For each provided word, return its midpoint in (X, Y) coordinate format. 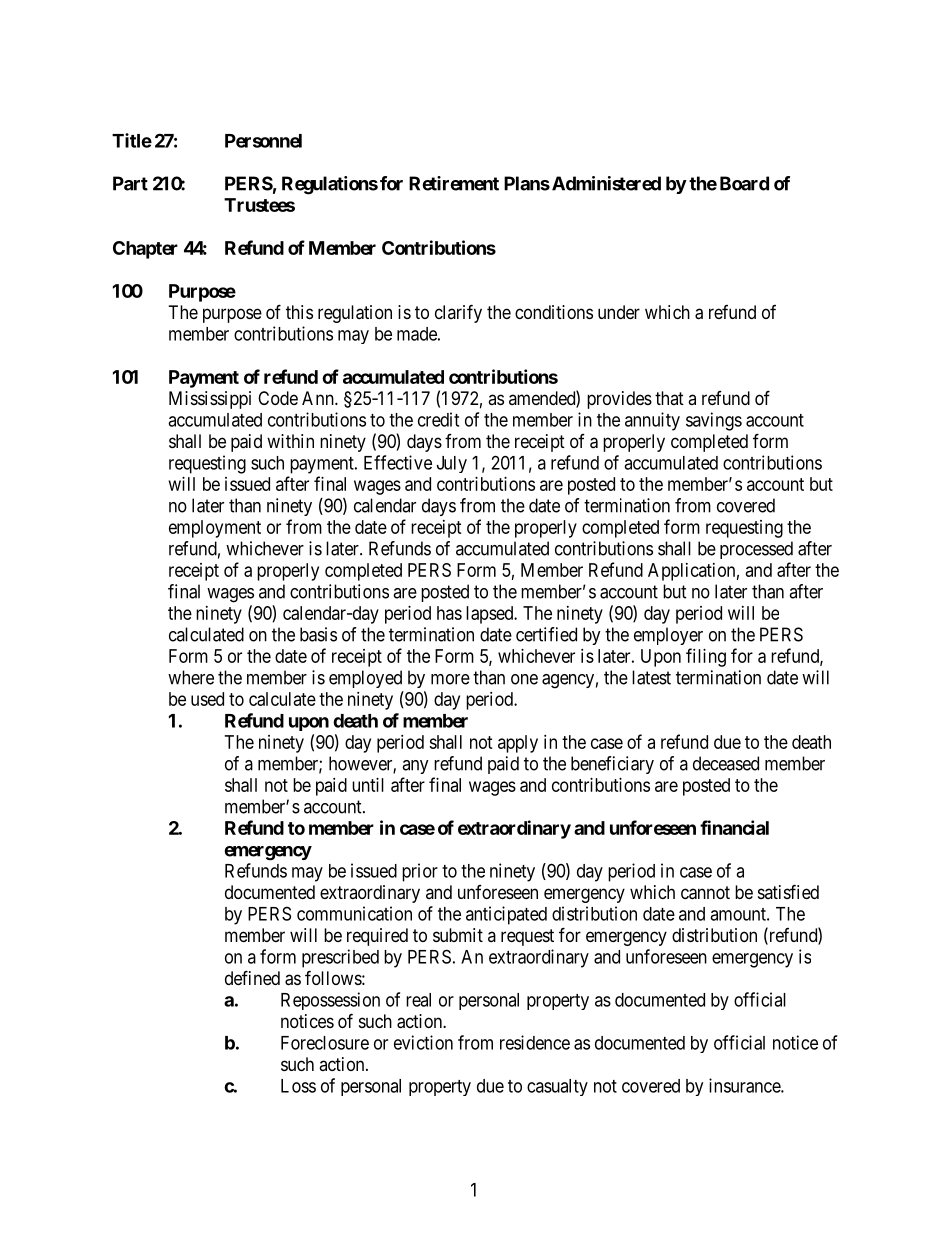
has (449, 613)
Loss (298, 1086)
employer (668, 636)
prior (420, 872)
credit (438, 419)
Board (744, 183)
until (368, 785)
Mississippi (210, 400)
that (669, 398)
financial (734, 827)
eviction (423, 1042)
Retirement (454, 183)
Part (130, 183)
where (191, 677)
